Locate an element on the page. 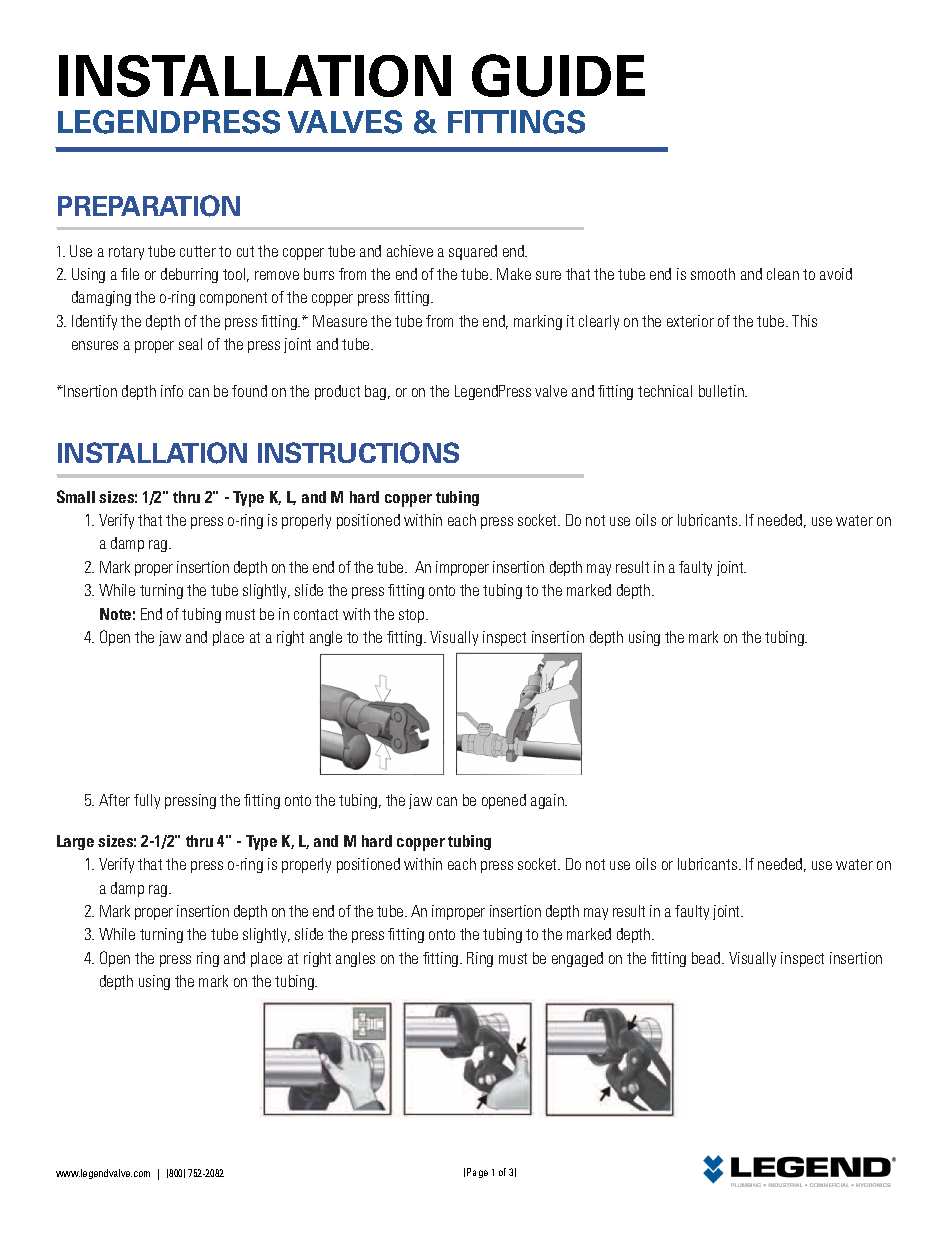  contact is located at coordinates (316, 614).
